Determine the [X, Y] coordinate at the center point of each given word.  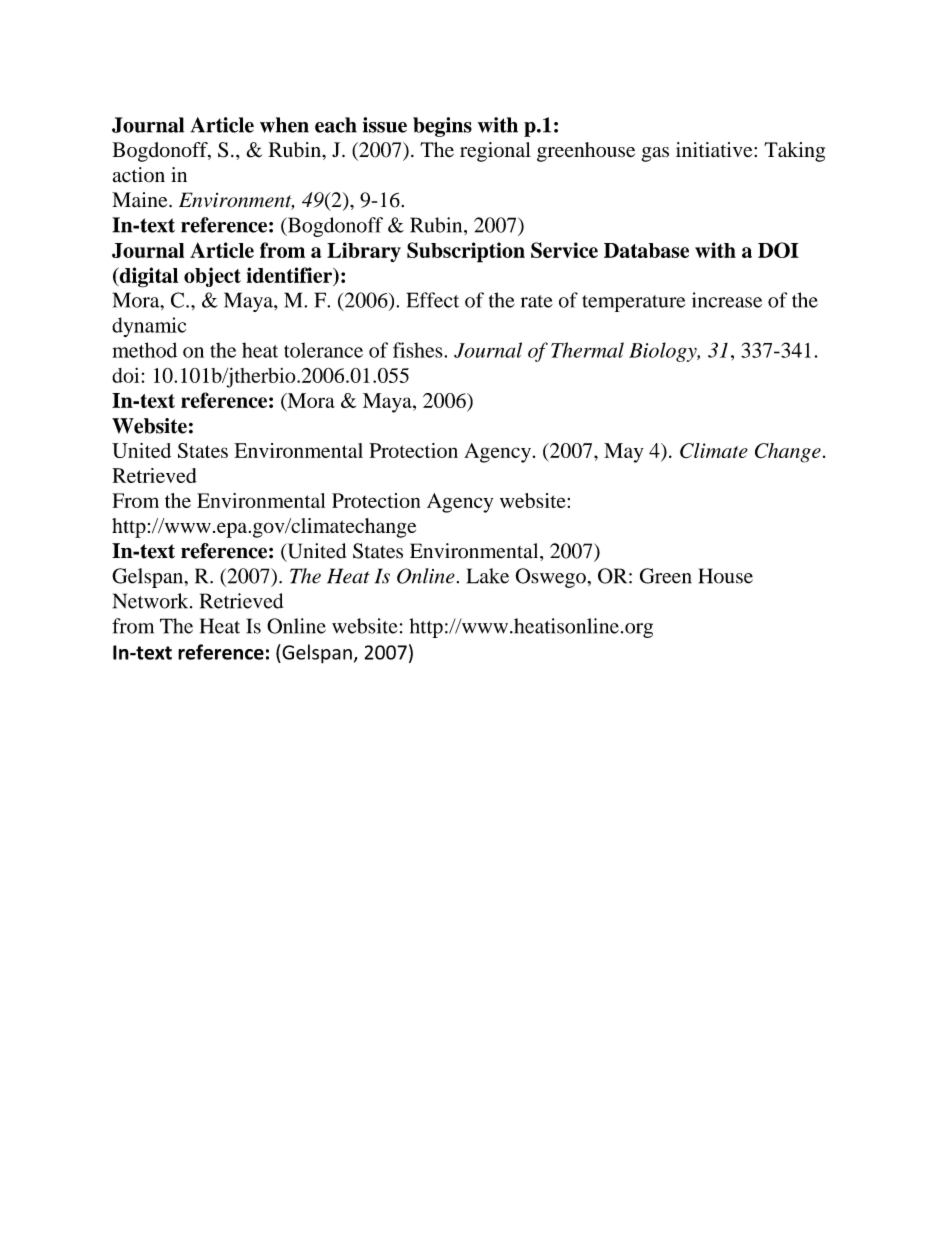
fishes [419, 350]
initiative [715, 150]
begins [442, 127]
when [284, 125]
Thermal [587, 350]
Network [152, 601]
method [144, 350]
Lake [488, 576]
